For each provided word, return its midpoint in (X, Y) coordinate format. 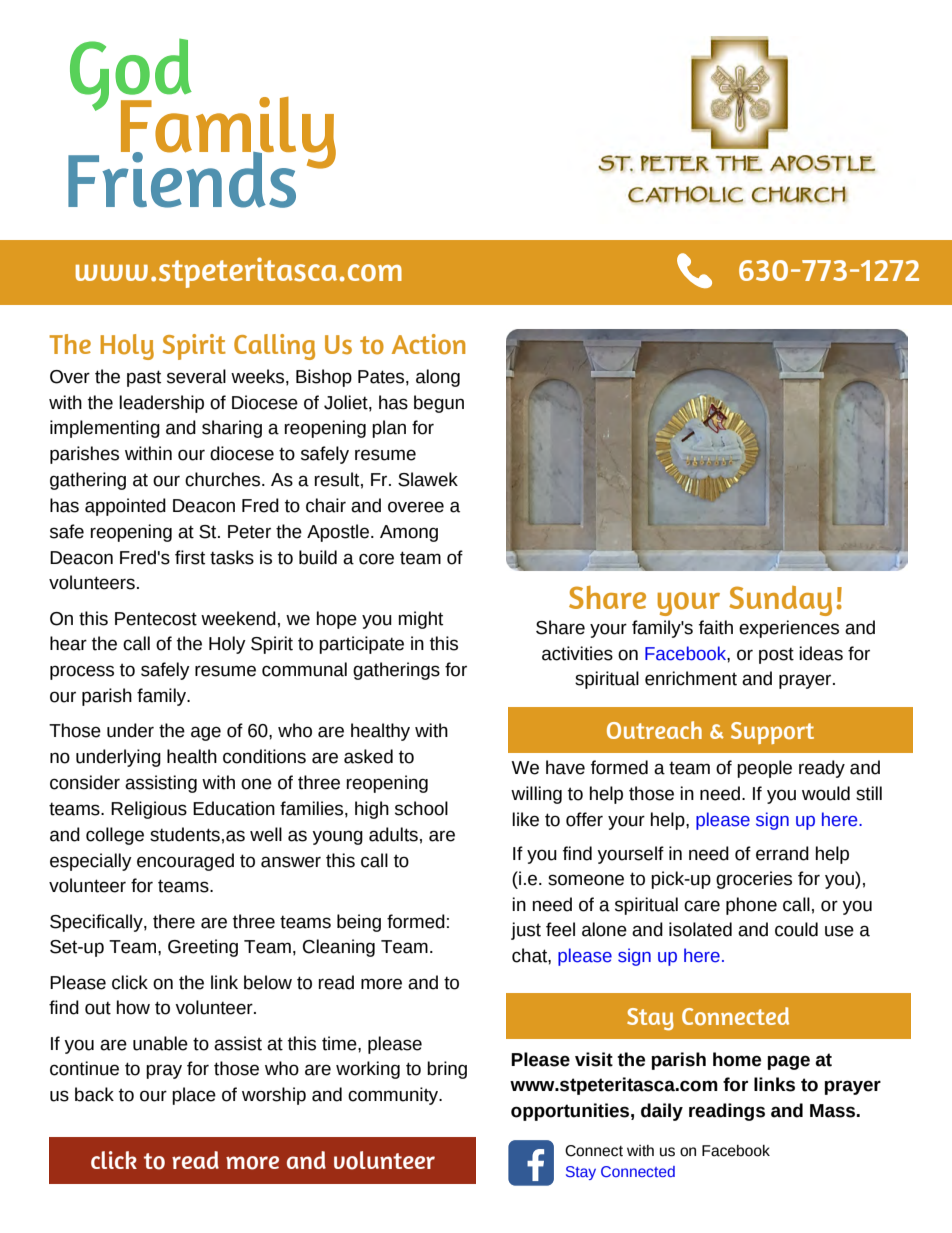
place (194, 1096)
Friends (182, 178)
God (131, 76)
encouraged (185, 862)
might (421, 620)
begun (439, 404)
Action (428, 344)
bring (447, 1070)
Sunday (780, 601)
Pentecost (156, 619)
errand (782, 853)
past (144, 378)
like (525, 819)
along (438, 378)
